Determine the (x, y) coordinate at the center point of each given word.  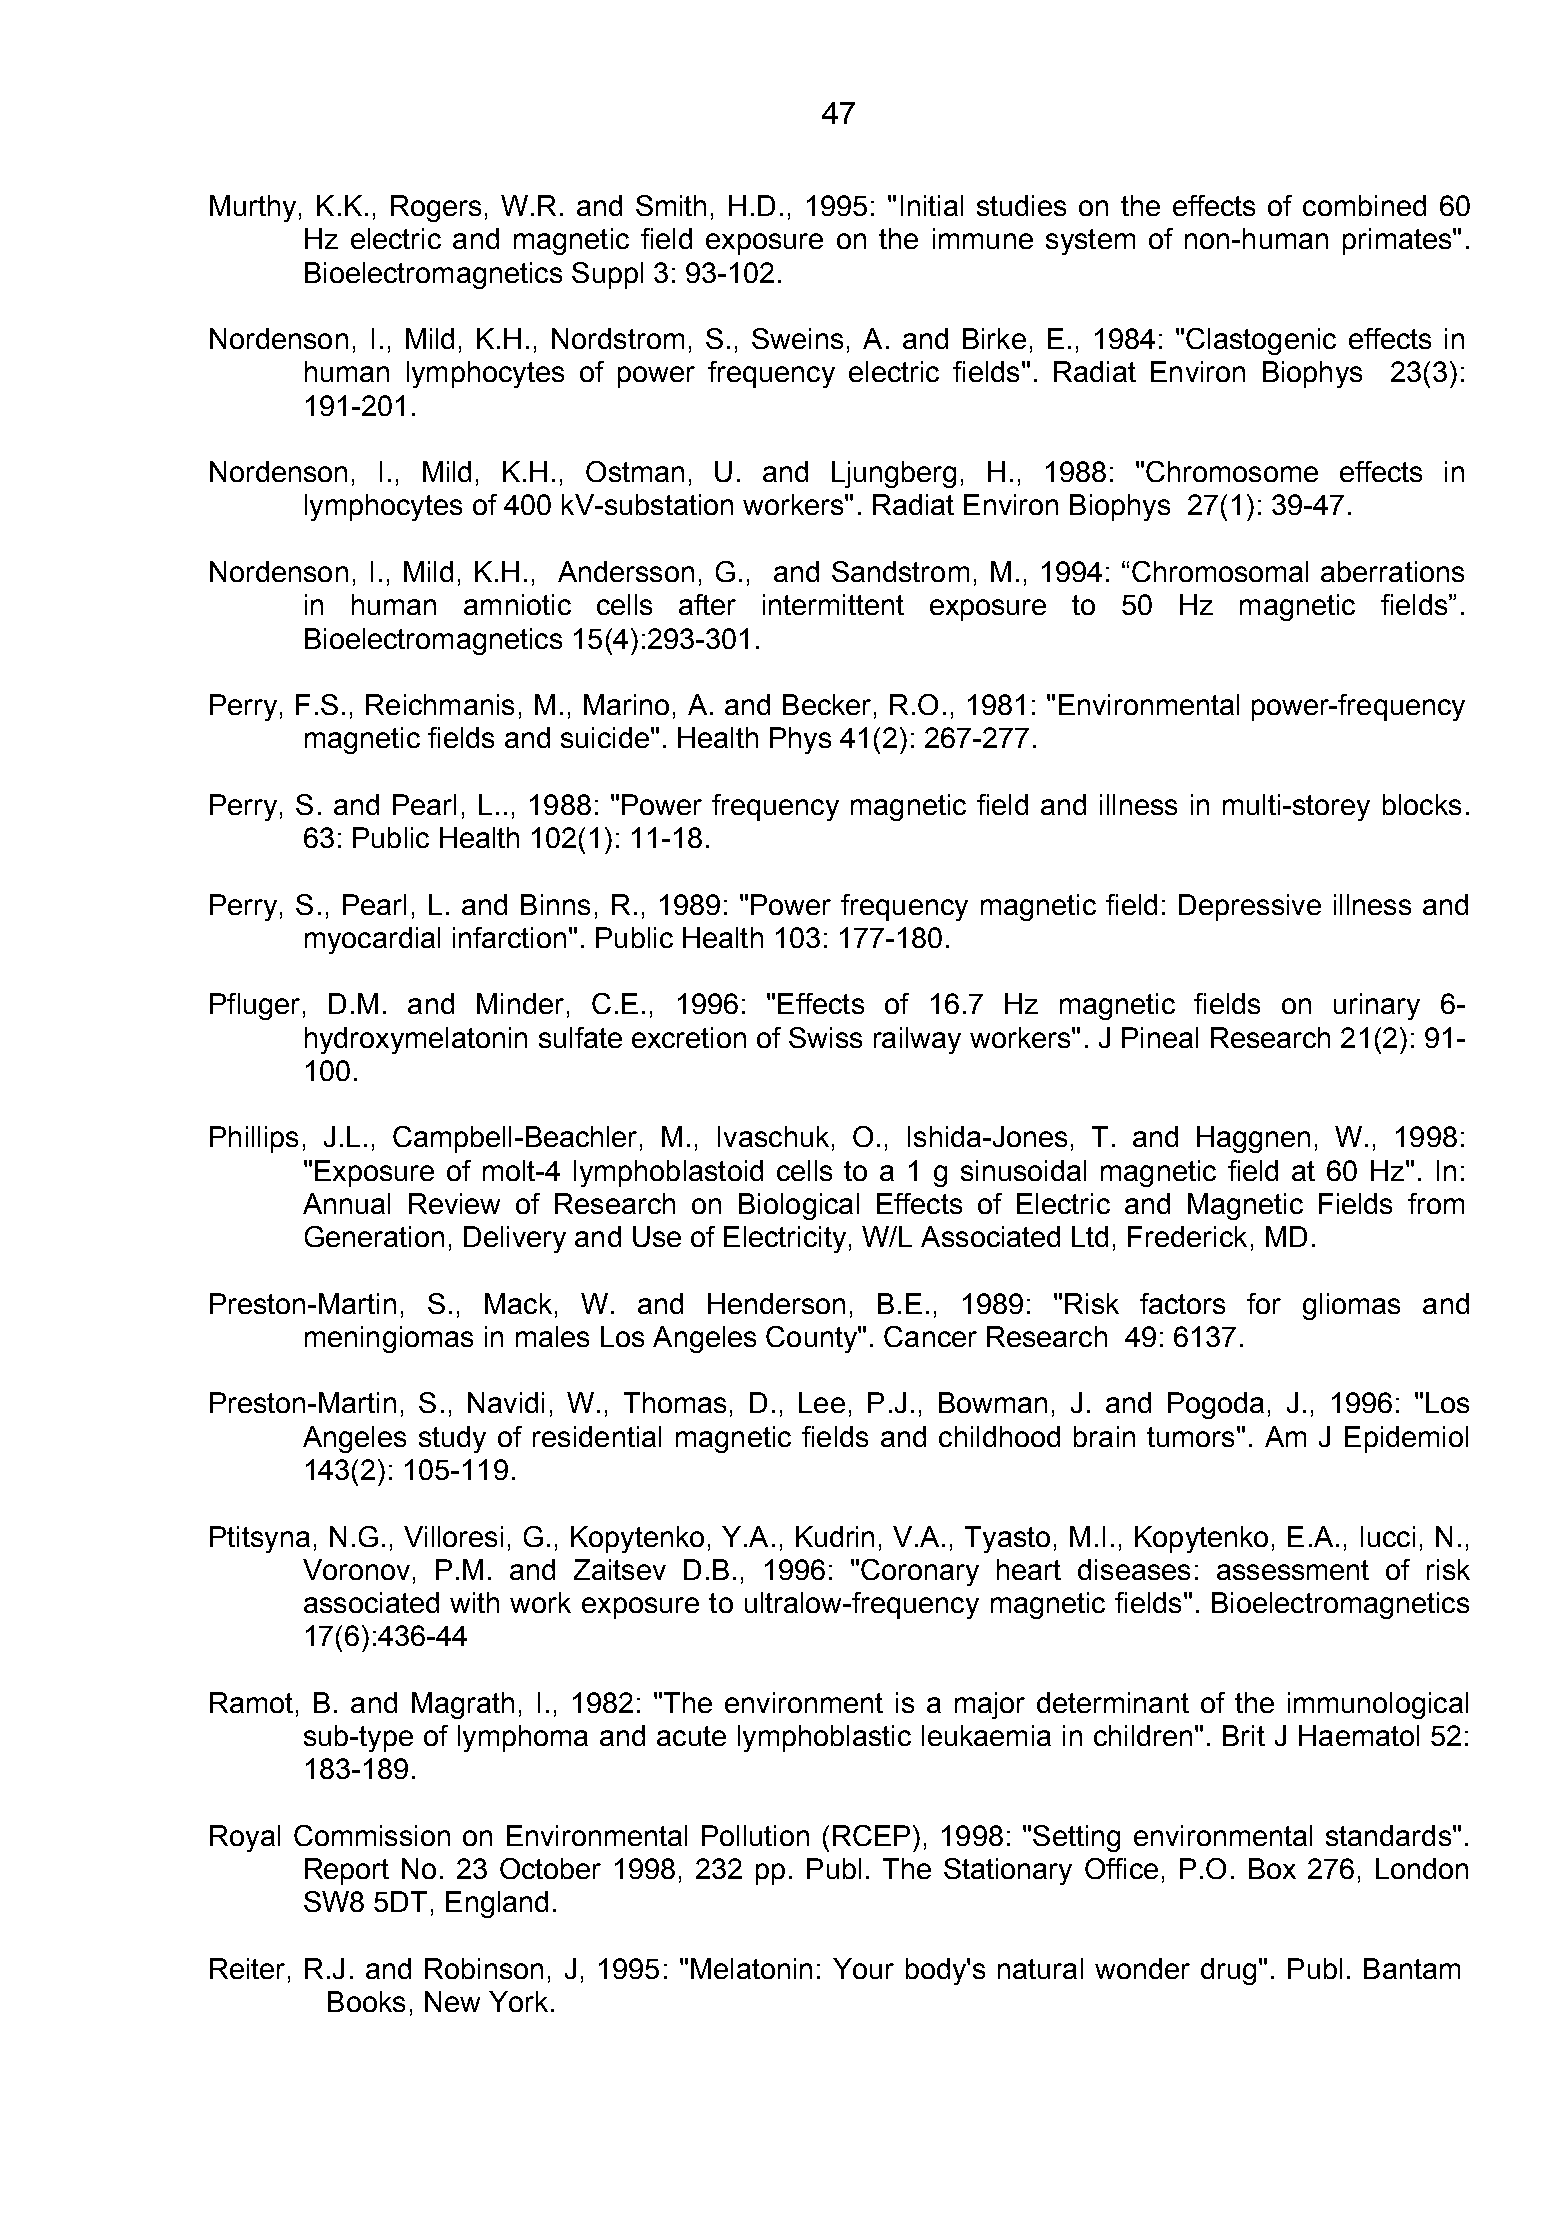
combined (1364, 205)
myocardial (372, 940)
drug (1228, 1971)
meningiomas (389, 1339)
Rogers (436, 208)
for (1264, 1303)
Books (366, 2001)
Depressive (1250, 907)
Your (863, 1968)
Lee (822, 1402)
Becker (827, 704)
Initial (932, 205)
